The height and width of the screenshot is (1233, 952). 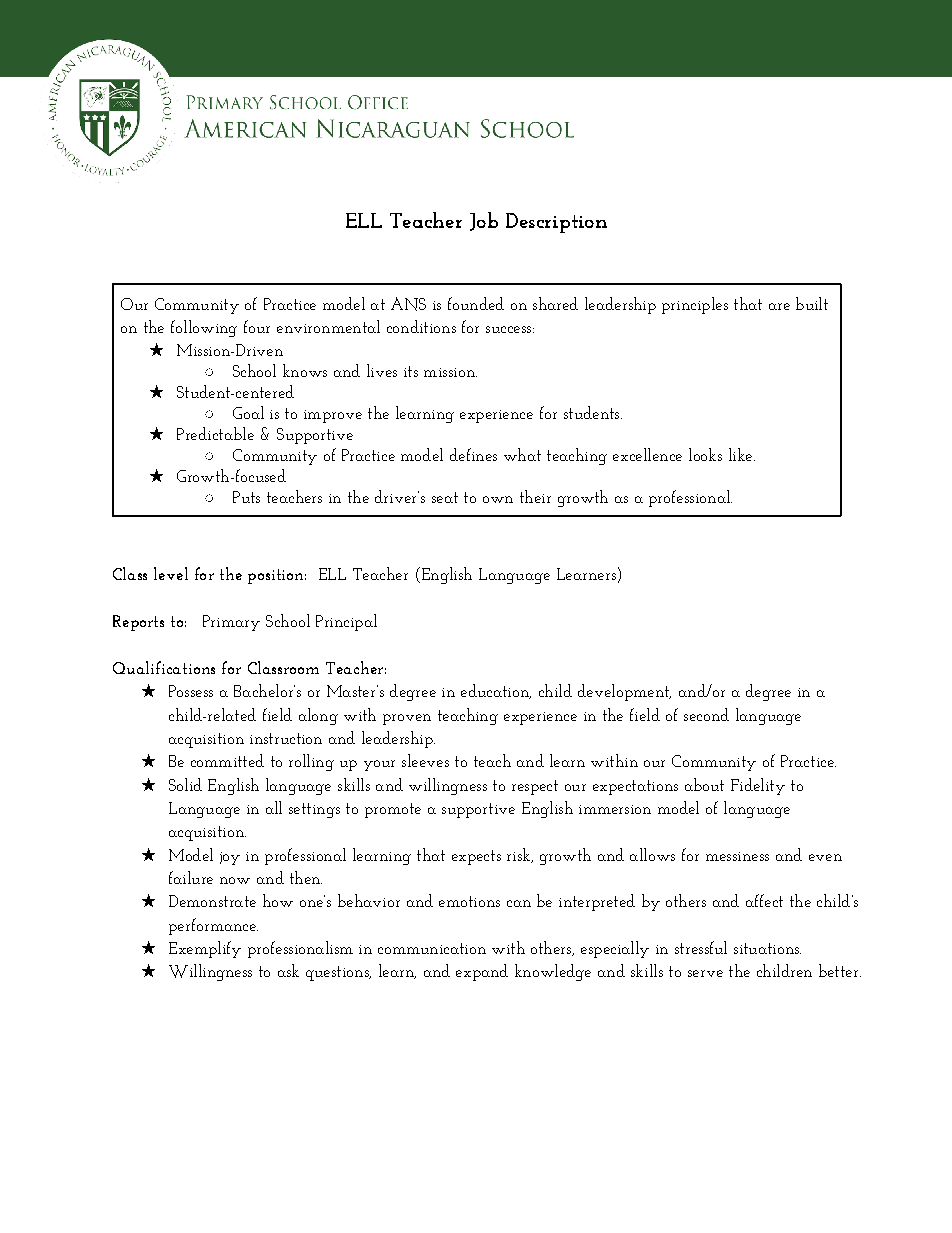 What do you see at coordinates (257, 326) in the screenshot?
I see `four` at bounding box center [257, 326].
